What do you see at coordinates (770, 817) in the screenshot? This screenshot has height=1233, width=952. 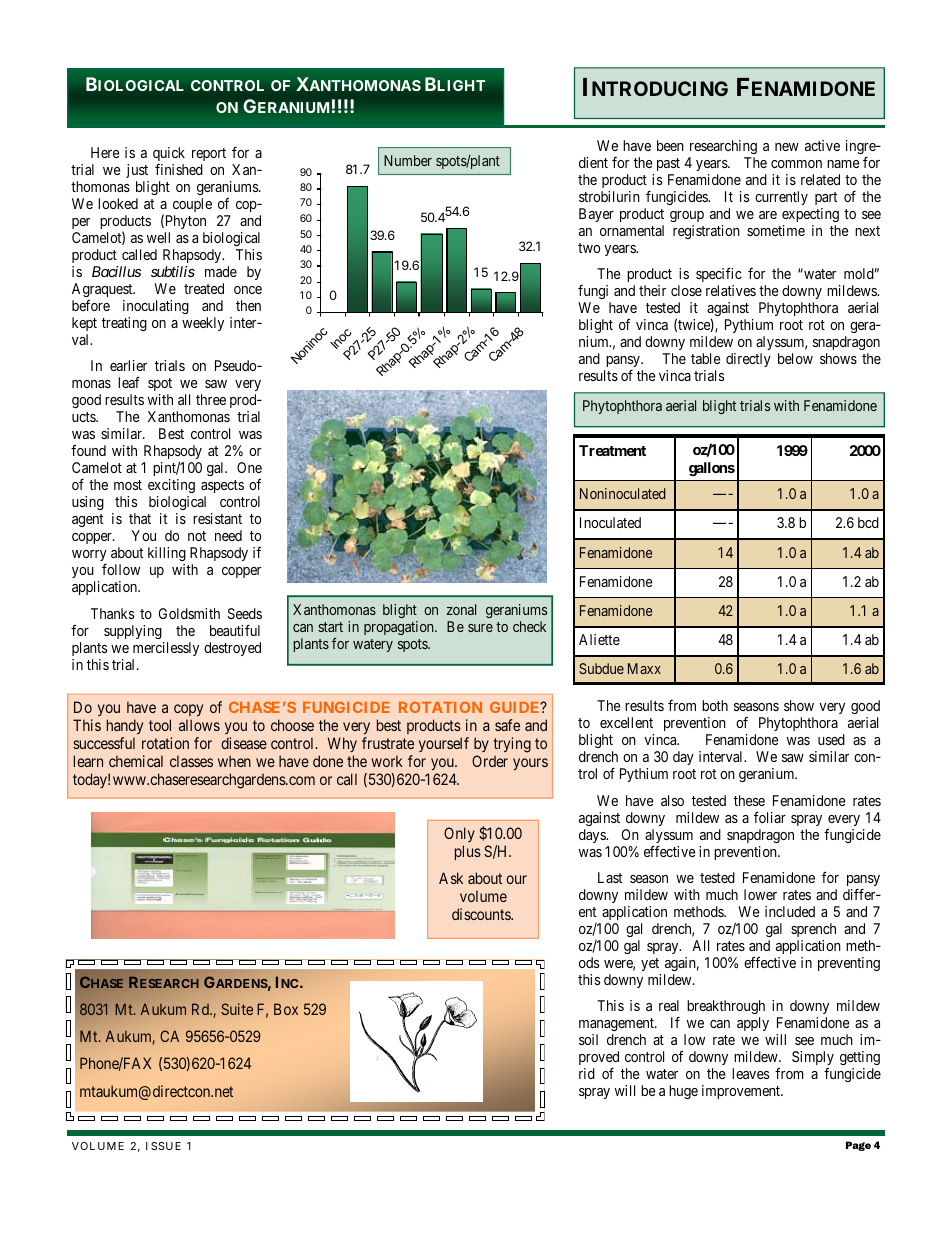 I see `foliar` at bounding box center [770, 817].
